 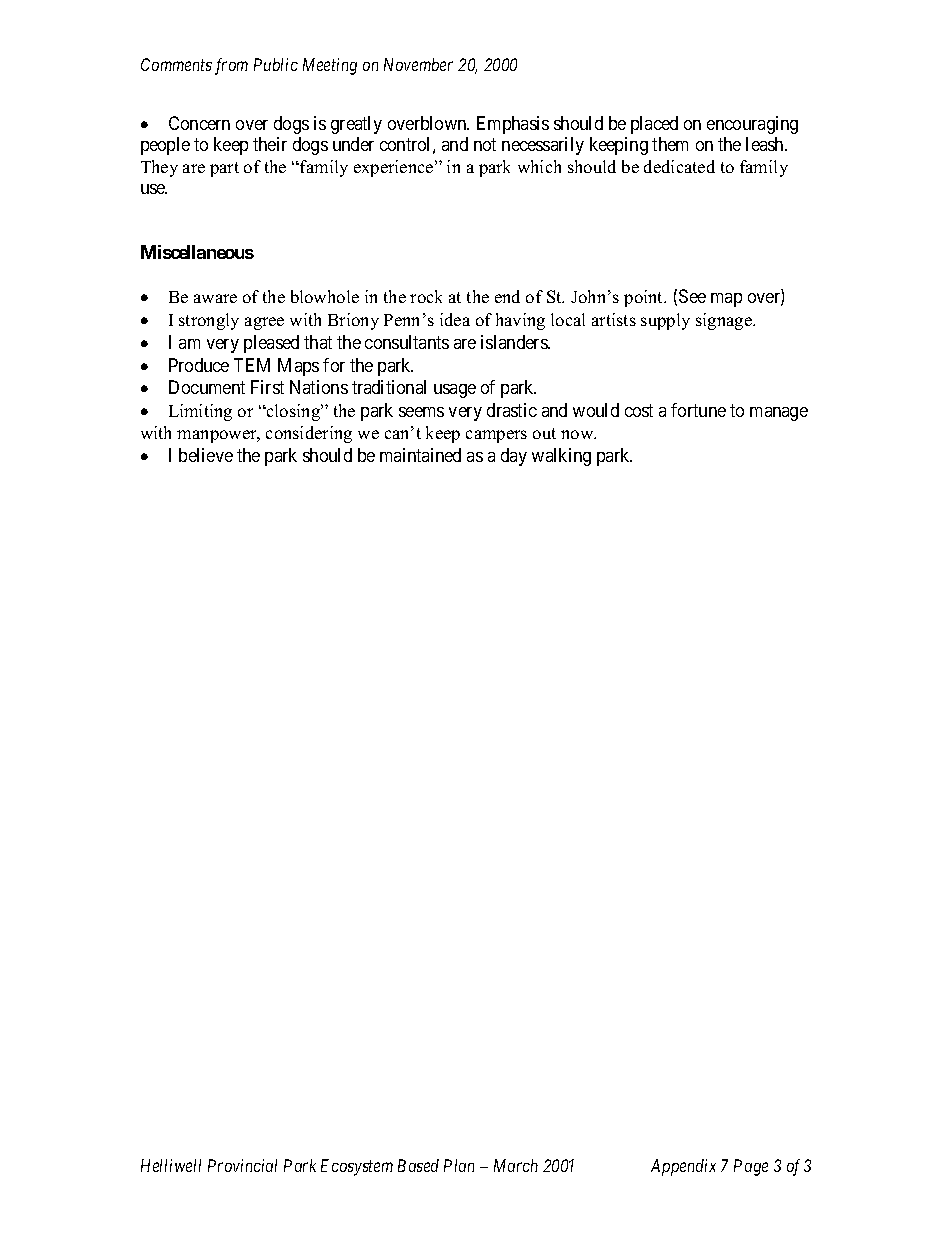 I want to click on fortune, so click(x=698, y=410).
